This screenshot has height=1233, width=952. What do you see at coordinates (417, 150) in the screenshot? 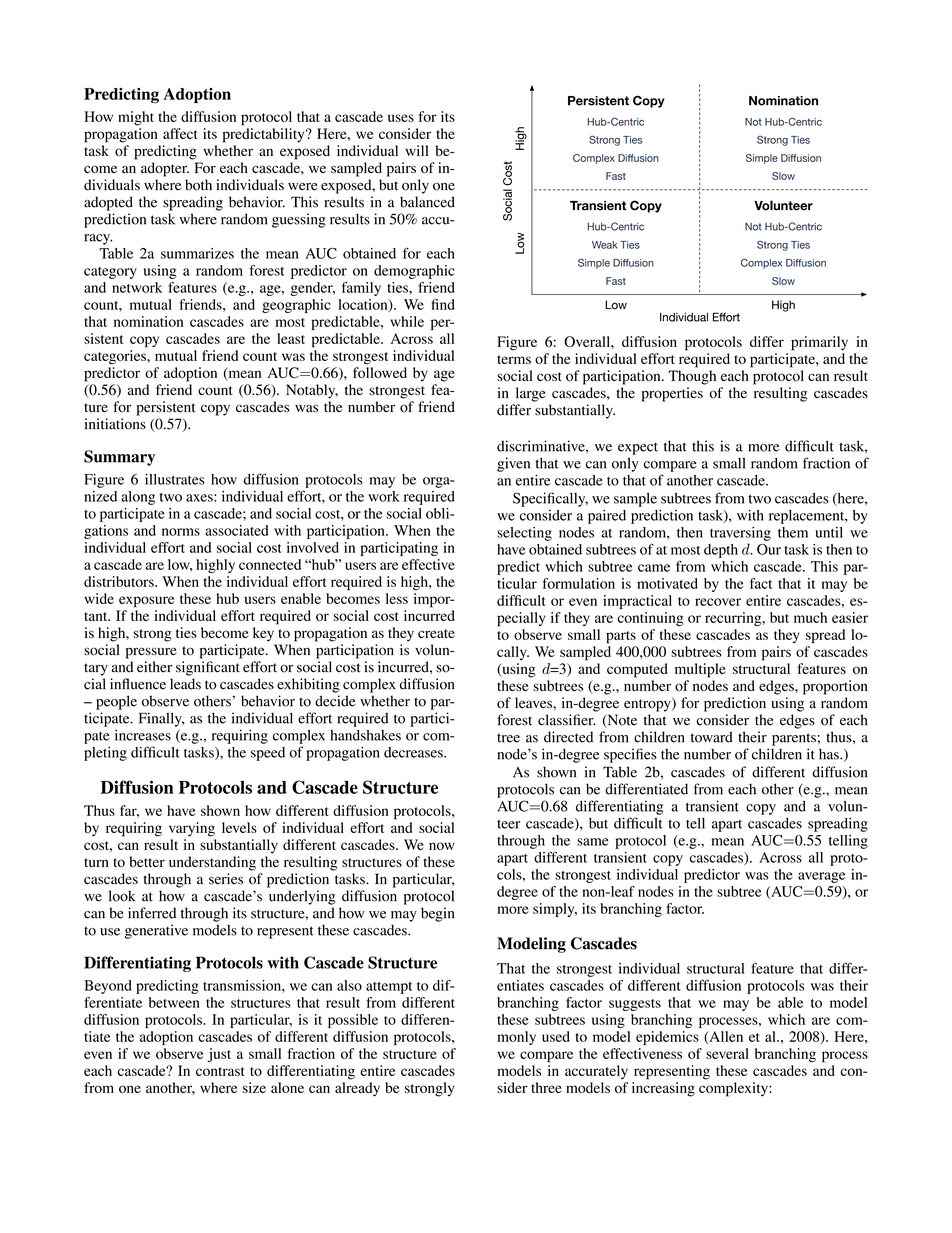
I see `will` at bounding box center [417, 150].
